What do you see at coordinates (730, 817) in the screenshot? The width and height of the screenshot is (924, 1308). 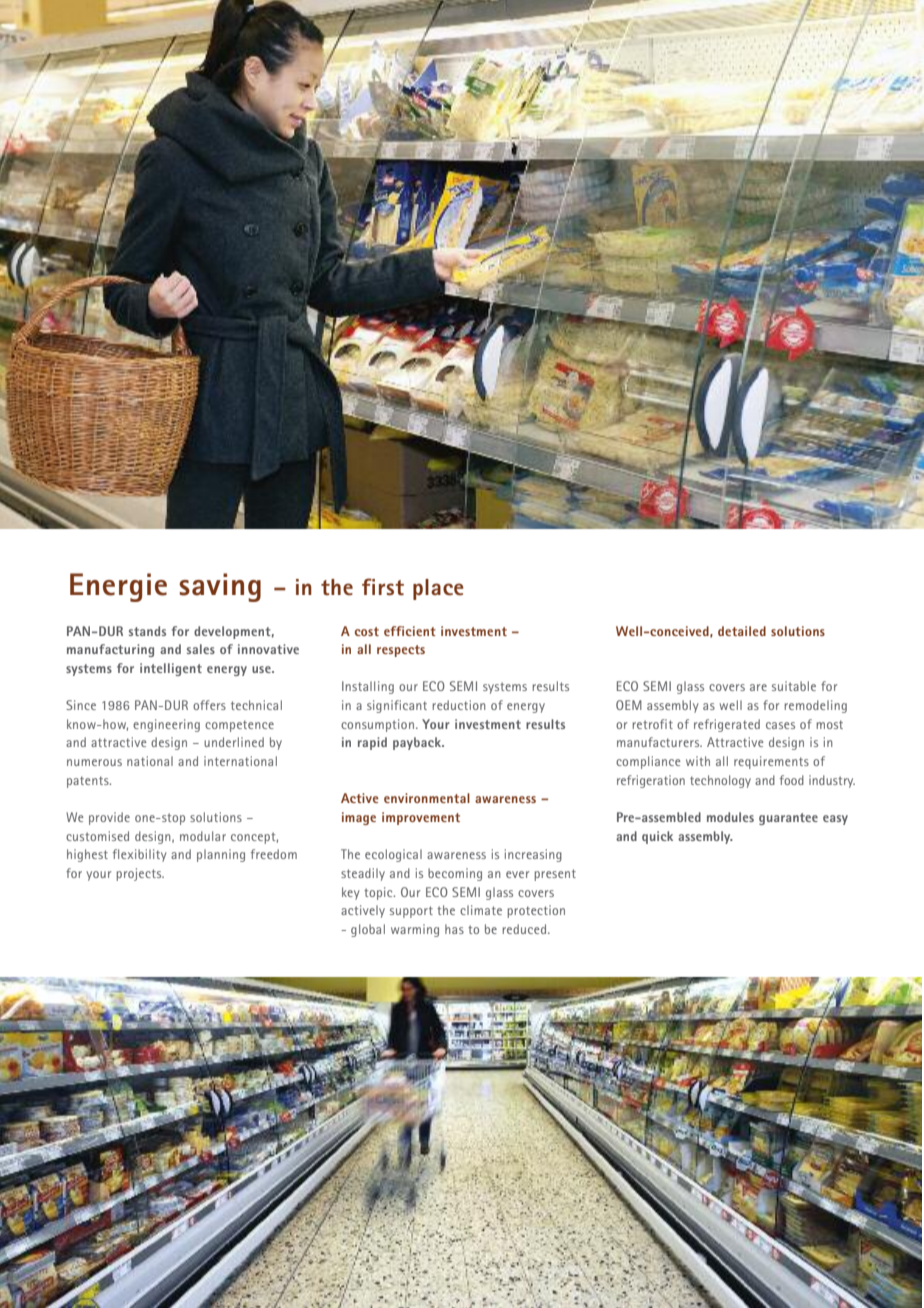 I see `modules` at bounding box center [730, 817].
